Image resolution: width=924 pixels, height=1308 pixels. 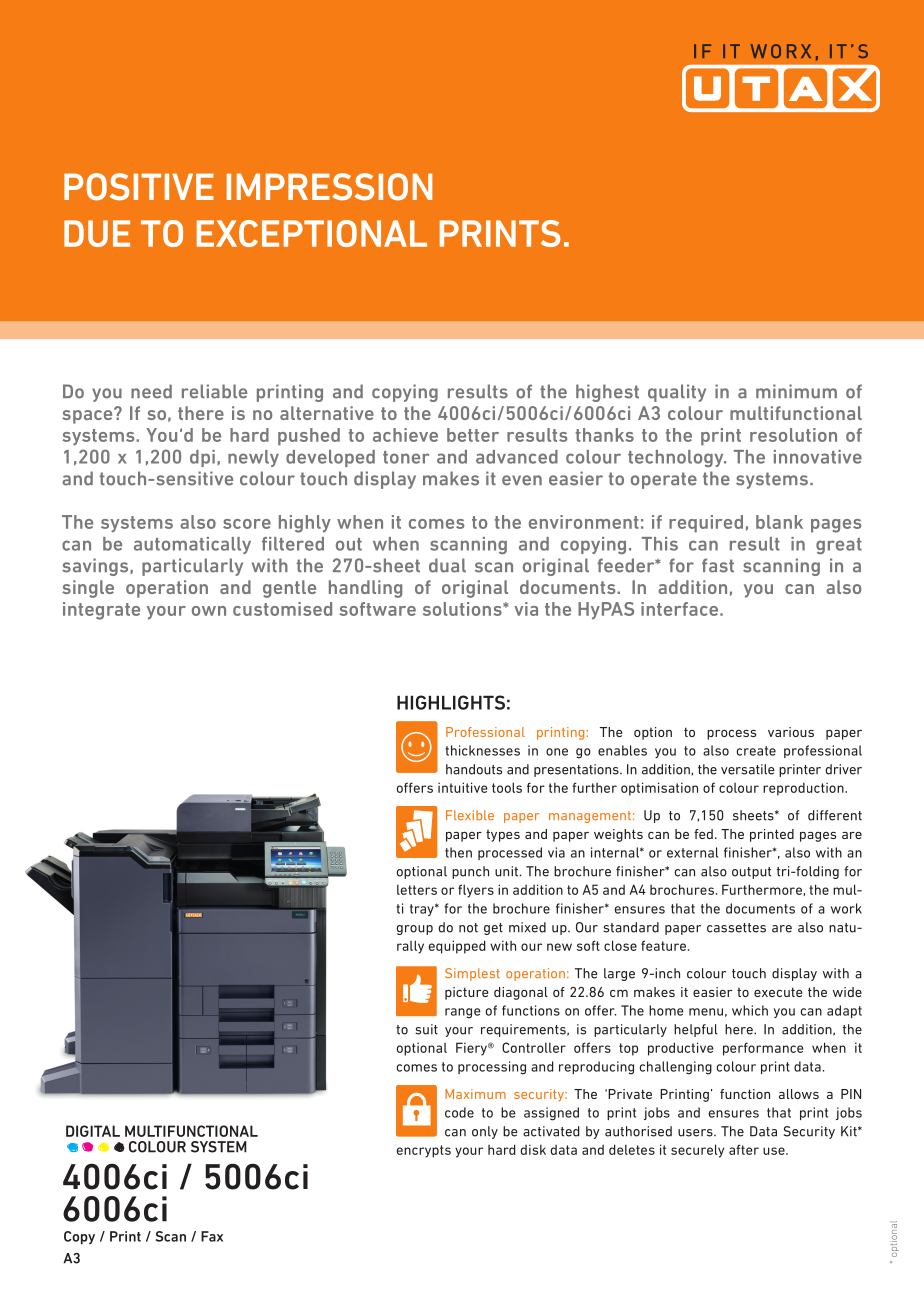 What do you see at coordinates (417, 889) in the screenshot?
I see `letters` at bounding box center [417, 889].
